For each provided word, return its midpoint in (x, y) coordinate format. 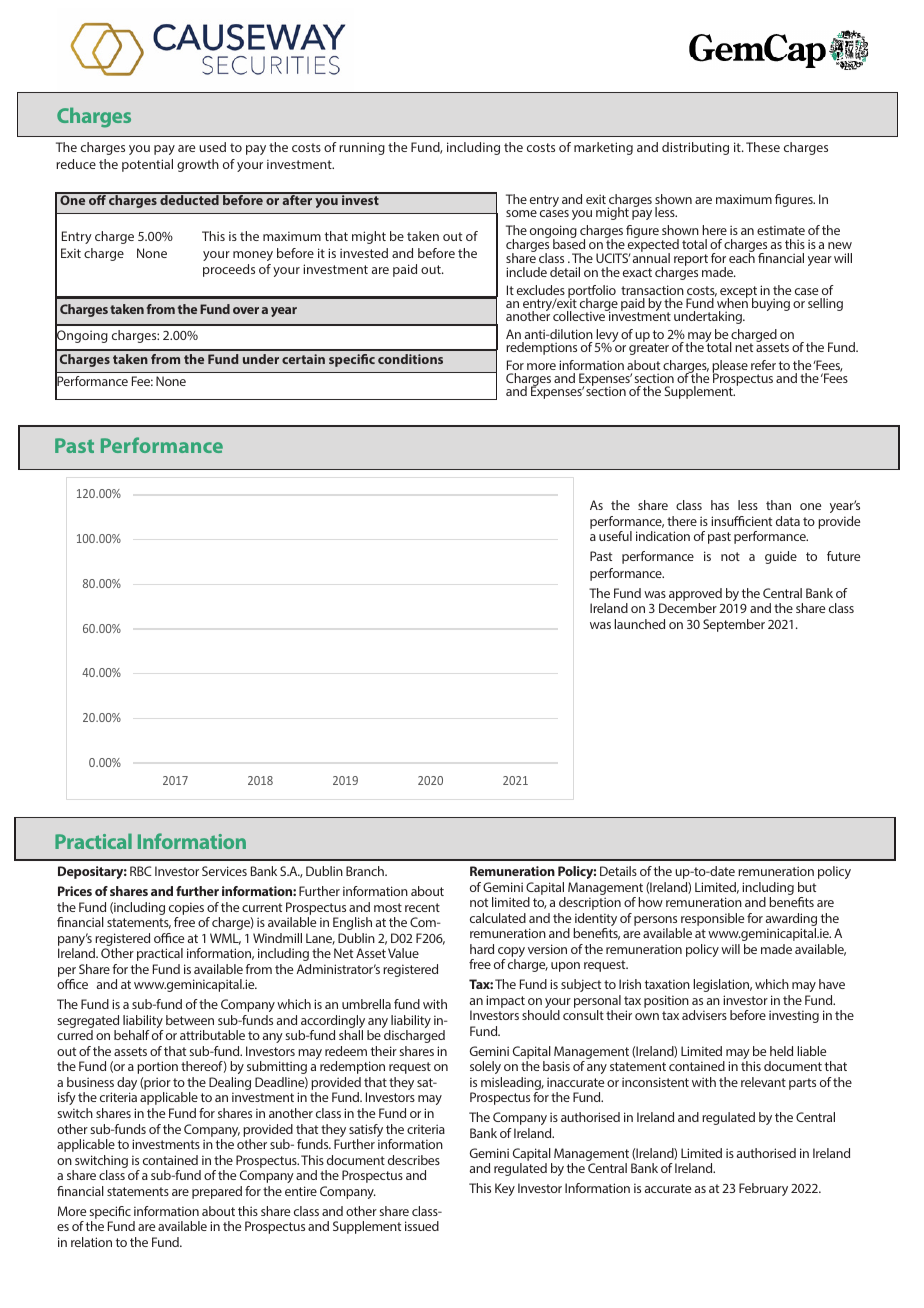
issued (422, 1226)
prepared (217, 1192)
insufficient (741, 521)
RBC (141, 871)
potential (147, 165)
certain (303, 359)
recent (422, 907)
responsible (712, 919)
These (763, 147)
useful (615, 536)
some (521, 213)
